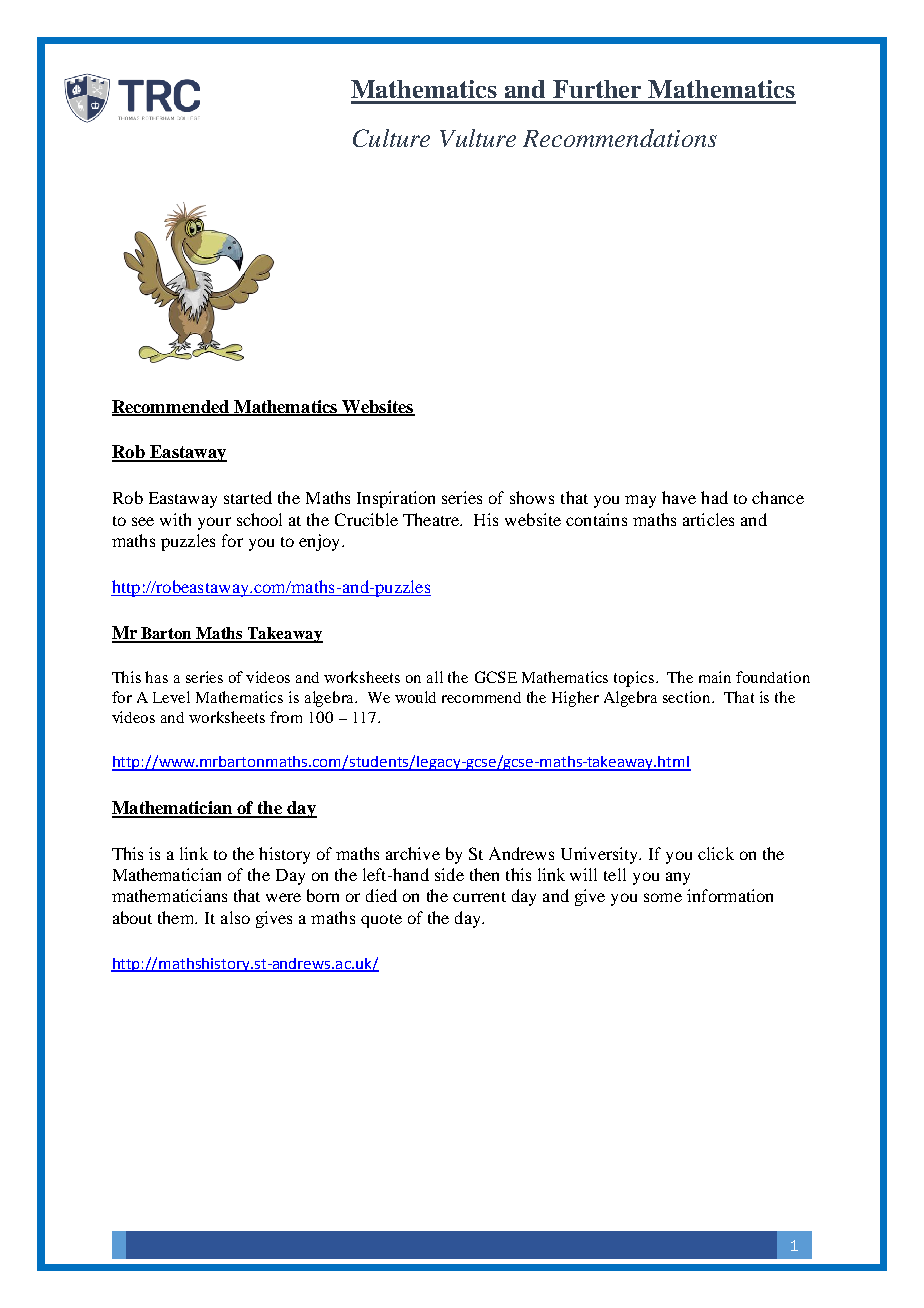  I want to click on have, so click(679, 497).
